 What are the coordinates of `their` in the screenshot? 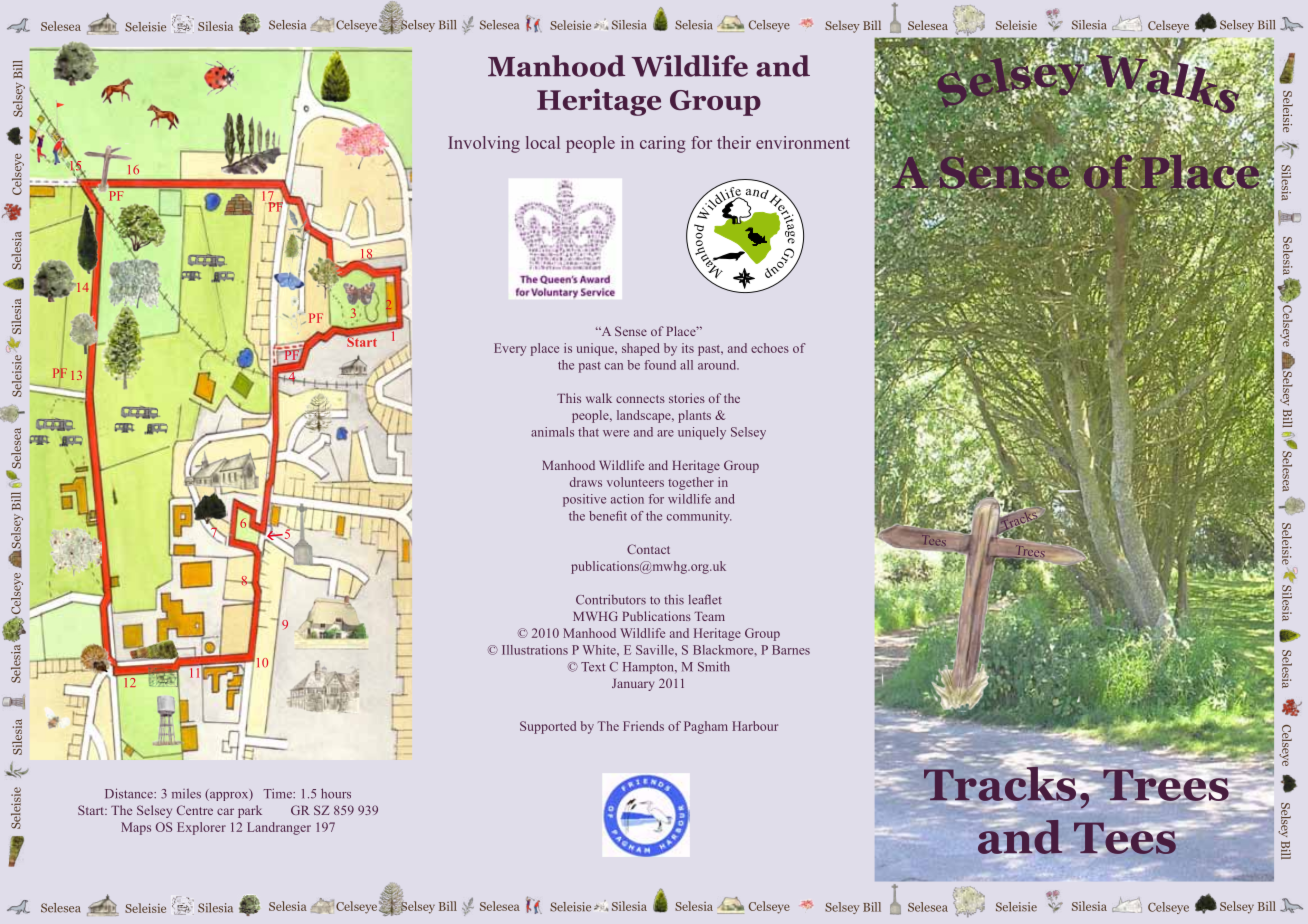 It's located at (734, 142).
